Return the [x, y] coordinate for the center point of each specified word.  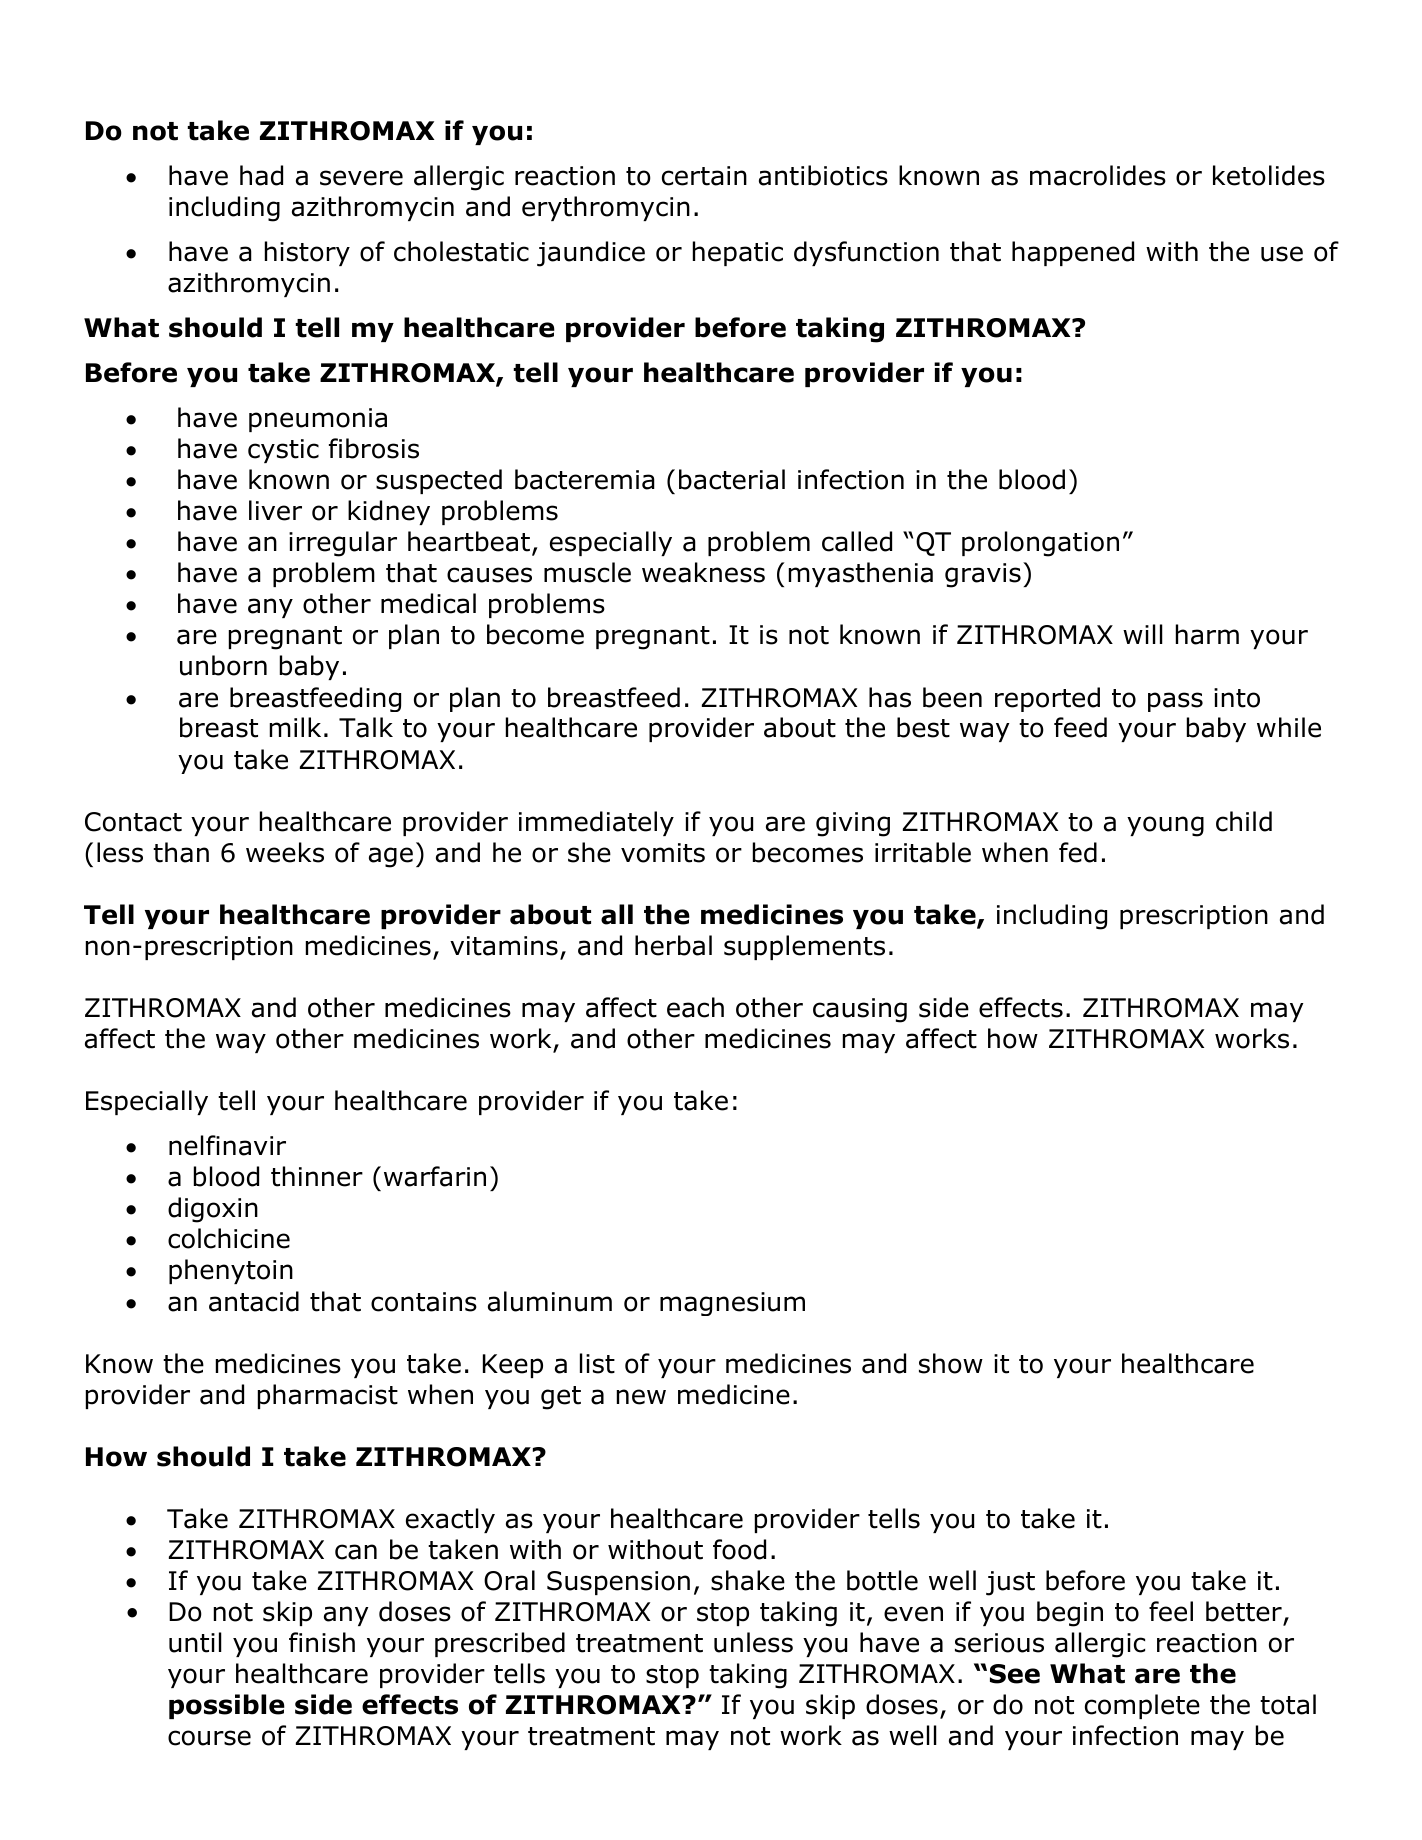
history [307, 253]
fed [1078, 852]
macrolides [1098, 175]
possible [227, 1706]
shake [748, 1580]
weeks [285, 852]
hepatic [738, 253]
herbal [673, 945]
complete [1142, 1706]
